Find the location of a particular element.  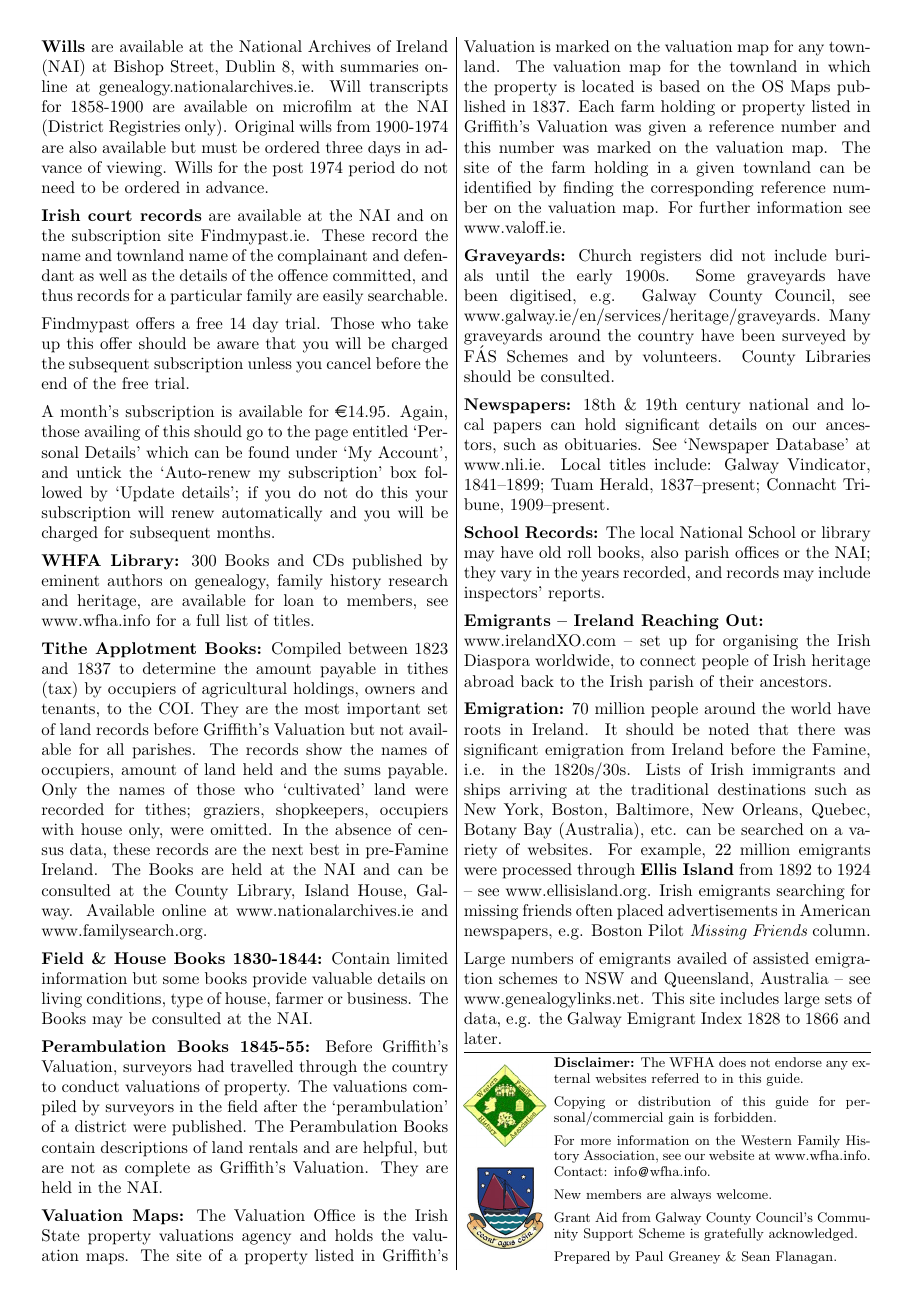

century is located at coordinates (713, 407).
